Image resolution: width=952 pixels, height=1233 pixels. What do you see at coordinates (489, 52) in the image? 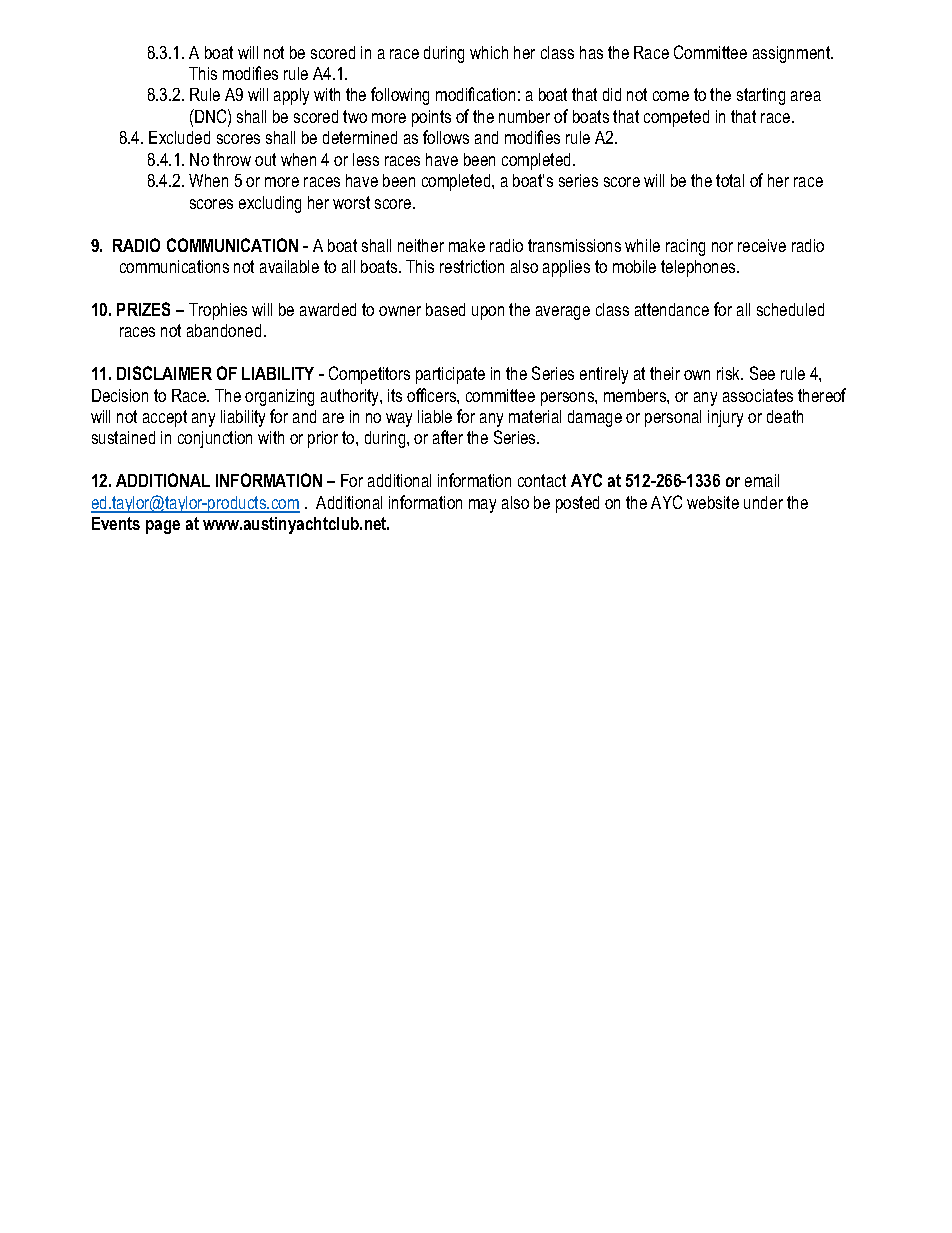
I see `which` at bounding box center [489, 52].
